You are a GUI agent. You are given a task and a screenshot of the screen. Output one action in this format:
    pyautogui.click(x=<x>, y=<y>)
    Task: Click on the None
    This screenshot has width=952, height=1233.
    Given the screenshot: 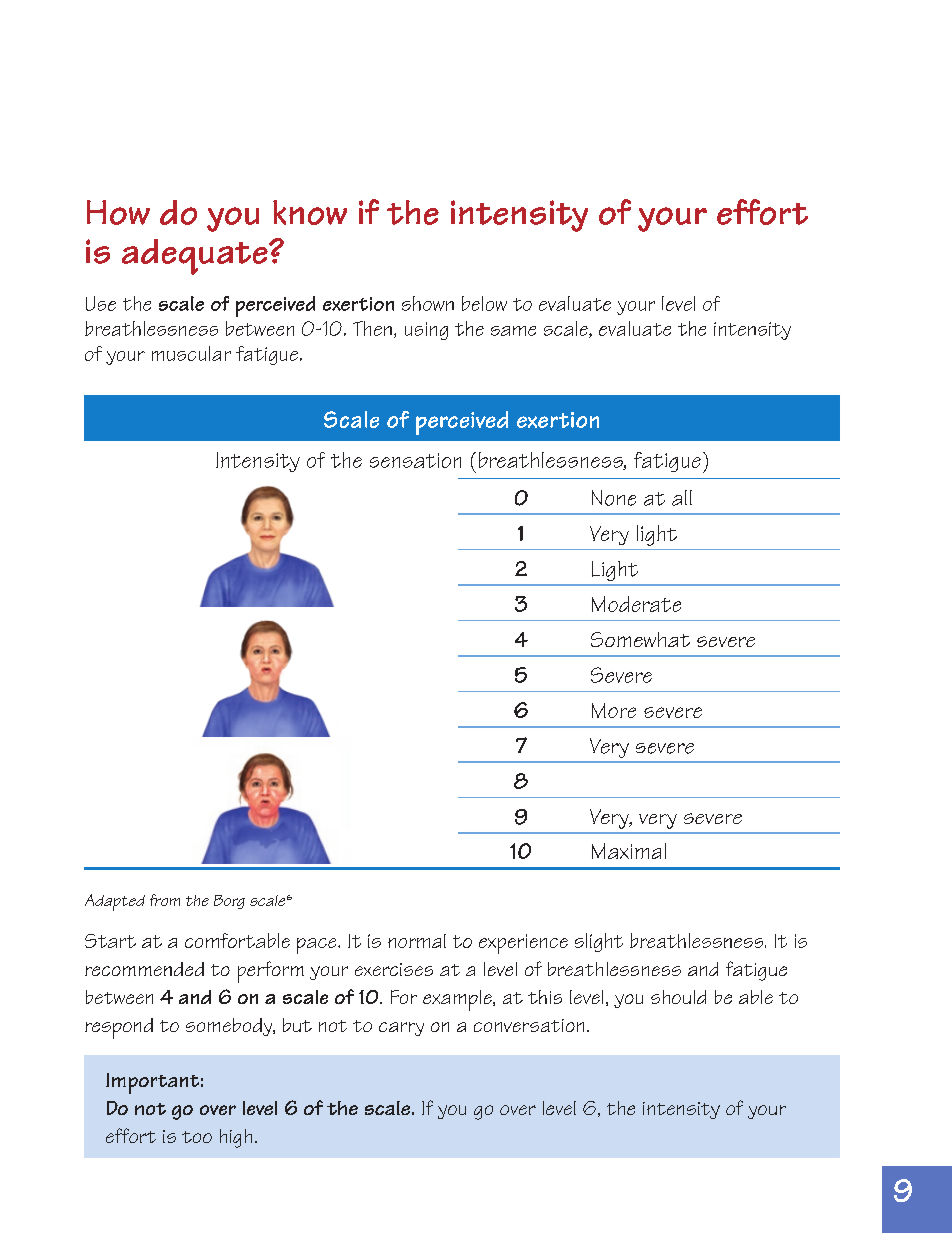 What is the action you would take?
    pyautogui.click(x=614, y=498)
